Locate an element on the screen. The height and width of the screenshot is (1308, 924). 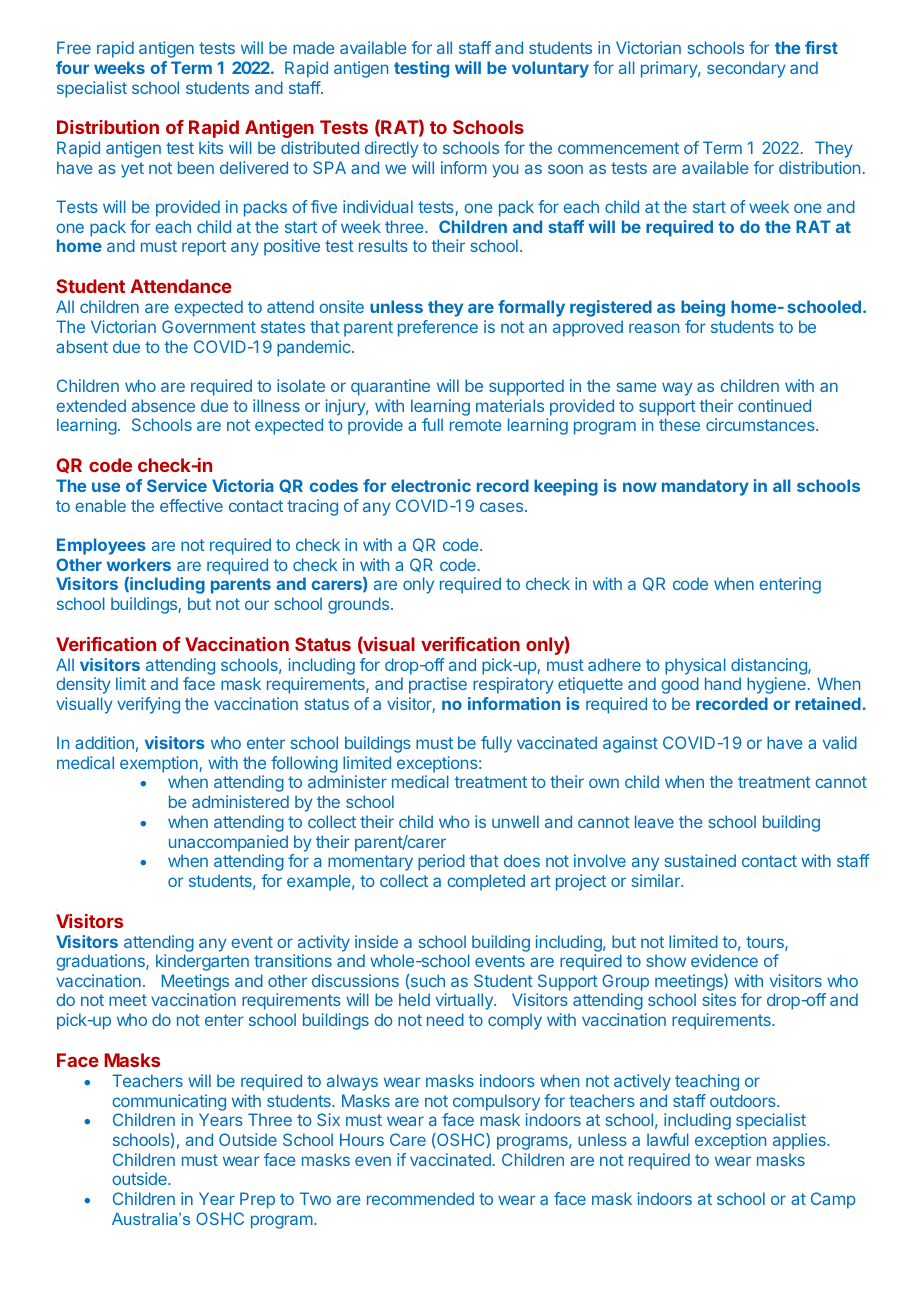
practise is located at coordinates (438, 685).
